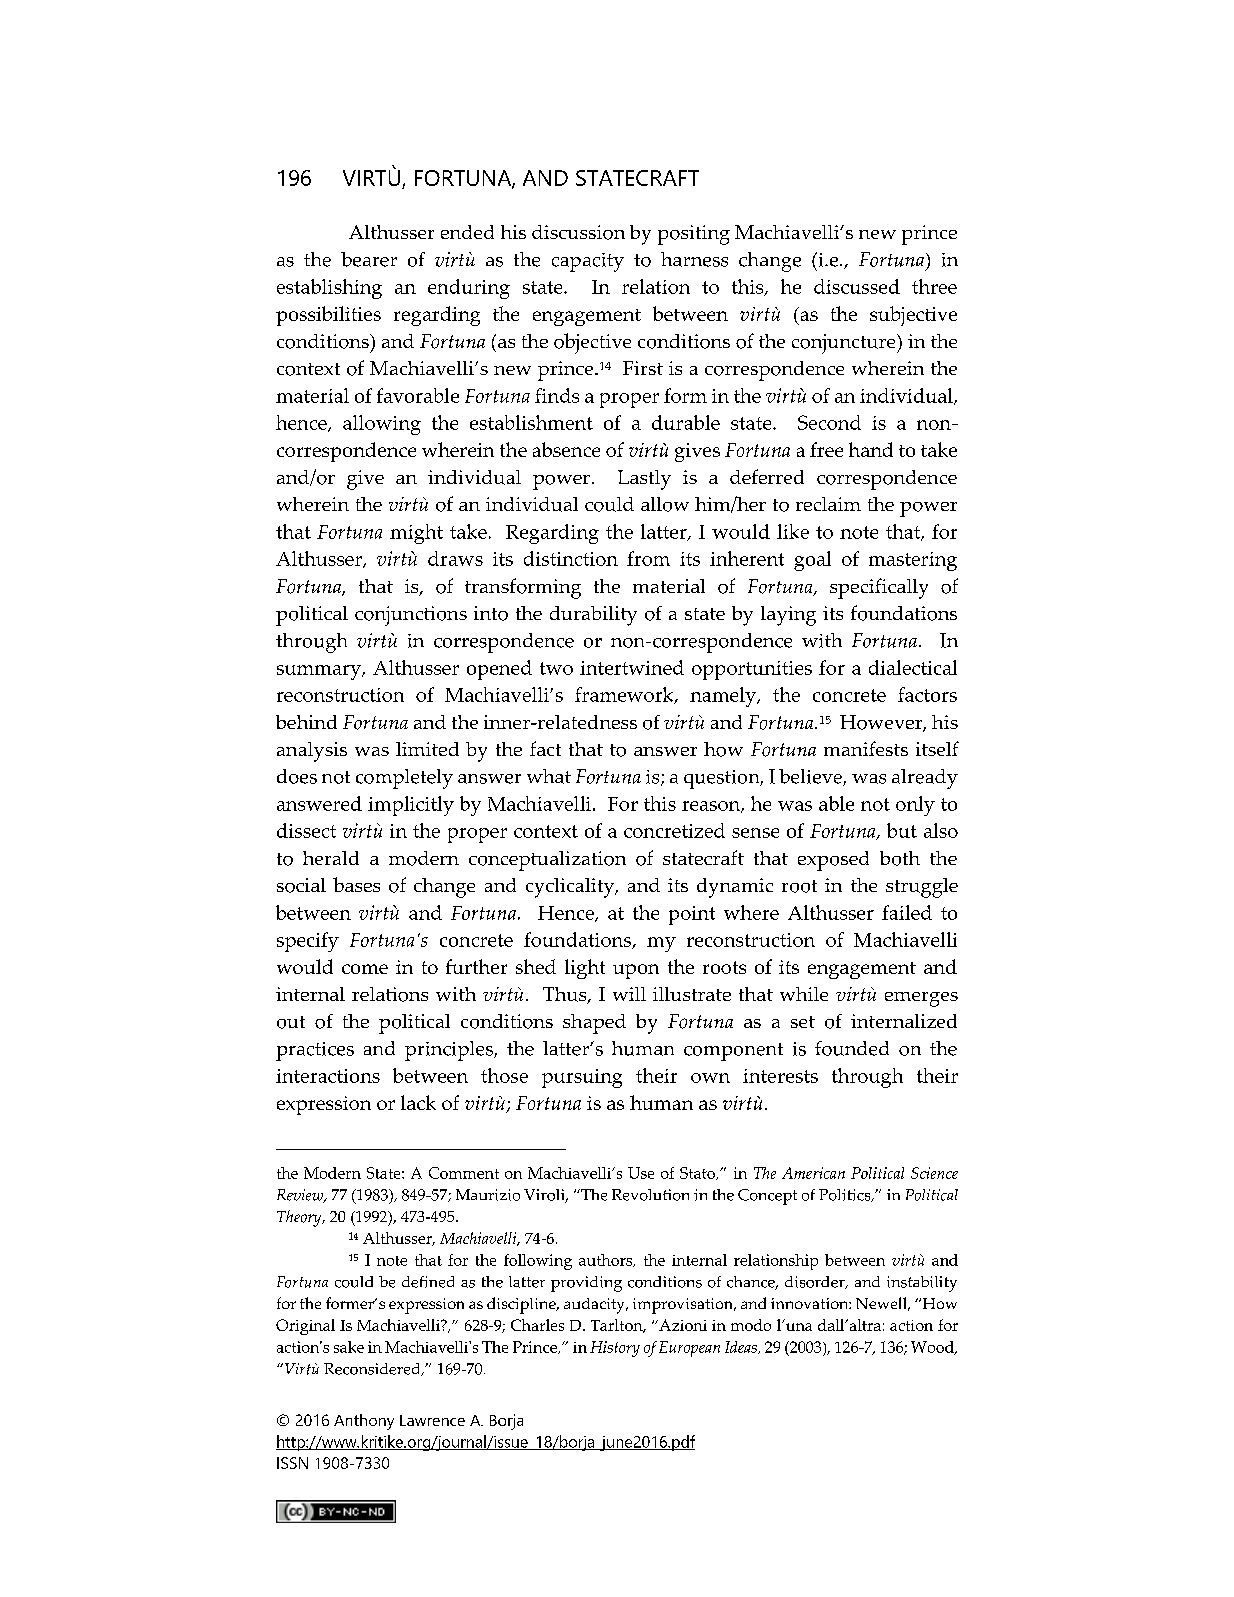  What do you see at coordinates (857, 286) in the document?
I see `discussed` at bounding box center [857, 286].
